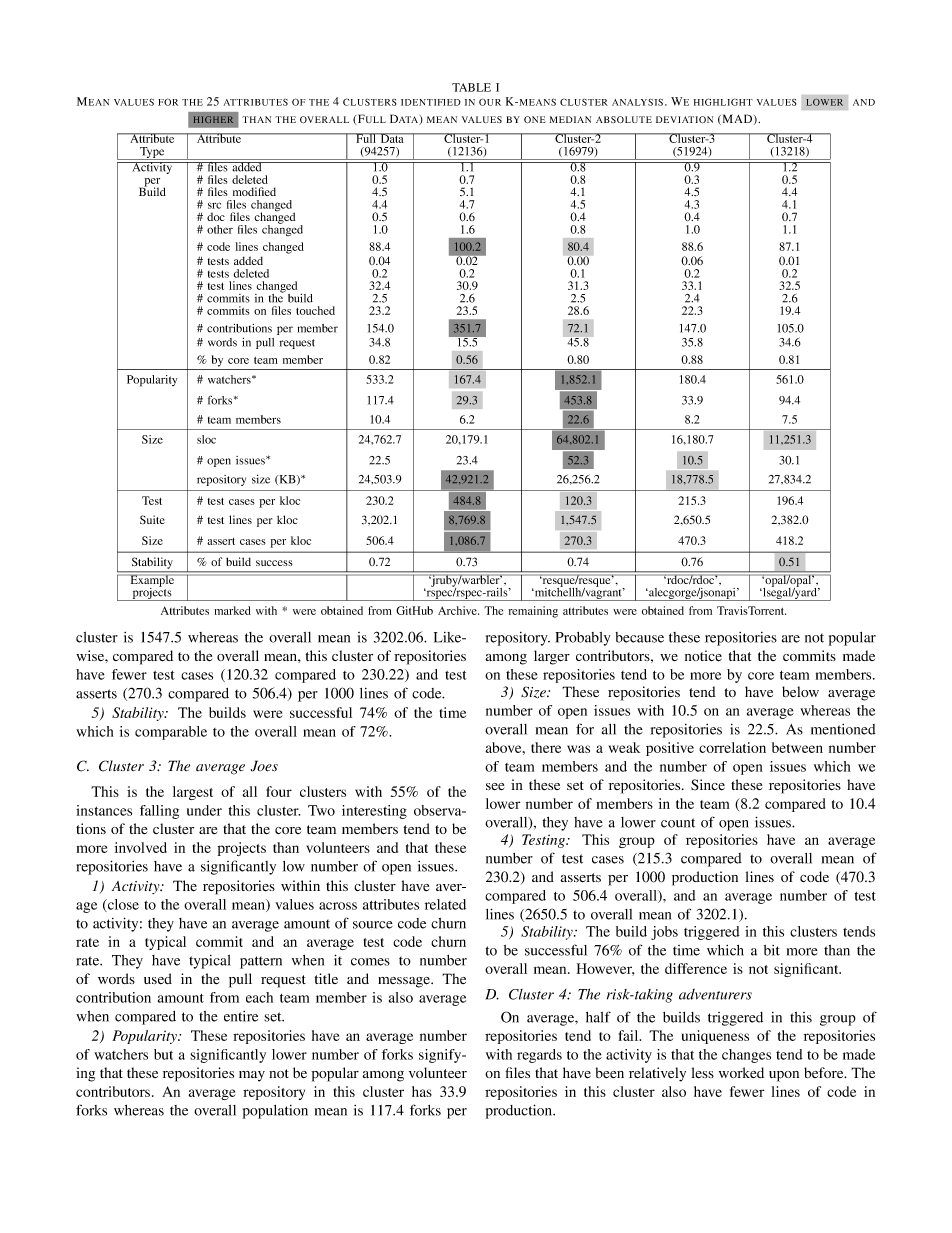 This screenshot has height=1233, width=952. What do you see at coordinates (471, 87) in the screenshot?
I see `TABLE` at bounding box center [471, 87].
